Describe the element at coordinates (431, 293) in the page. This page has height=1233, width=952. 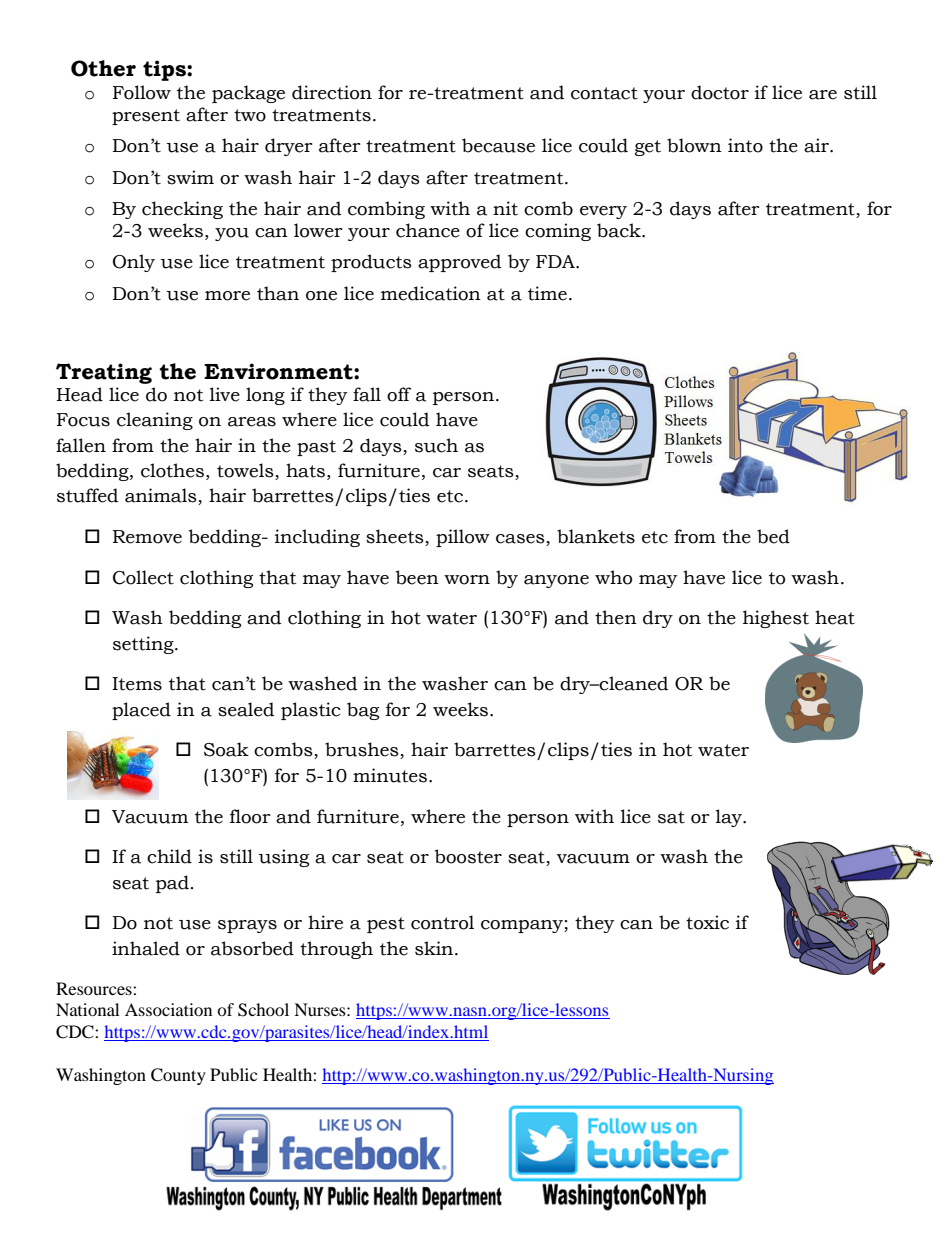
I see `medication` at that location.
